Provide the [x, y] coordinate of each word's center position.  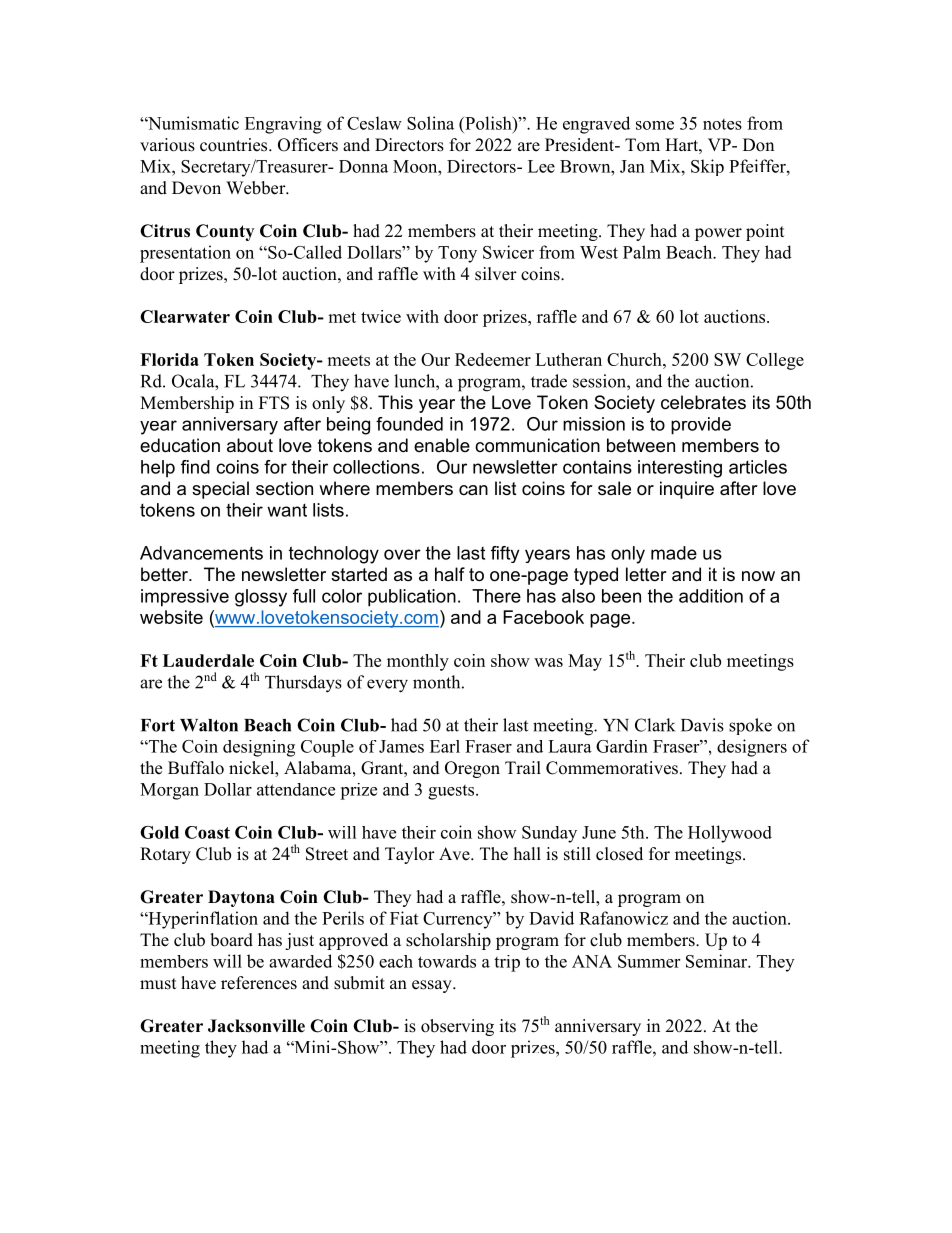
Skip [707, 167]
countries [235, 145]
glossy [261, 598]
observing [457, 1027]
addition [711, 596]
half [450, 574]
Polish [488, 123]
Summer [649, 961]
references [259, 983]
